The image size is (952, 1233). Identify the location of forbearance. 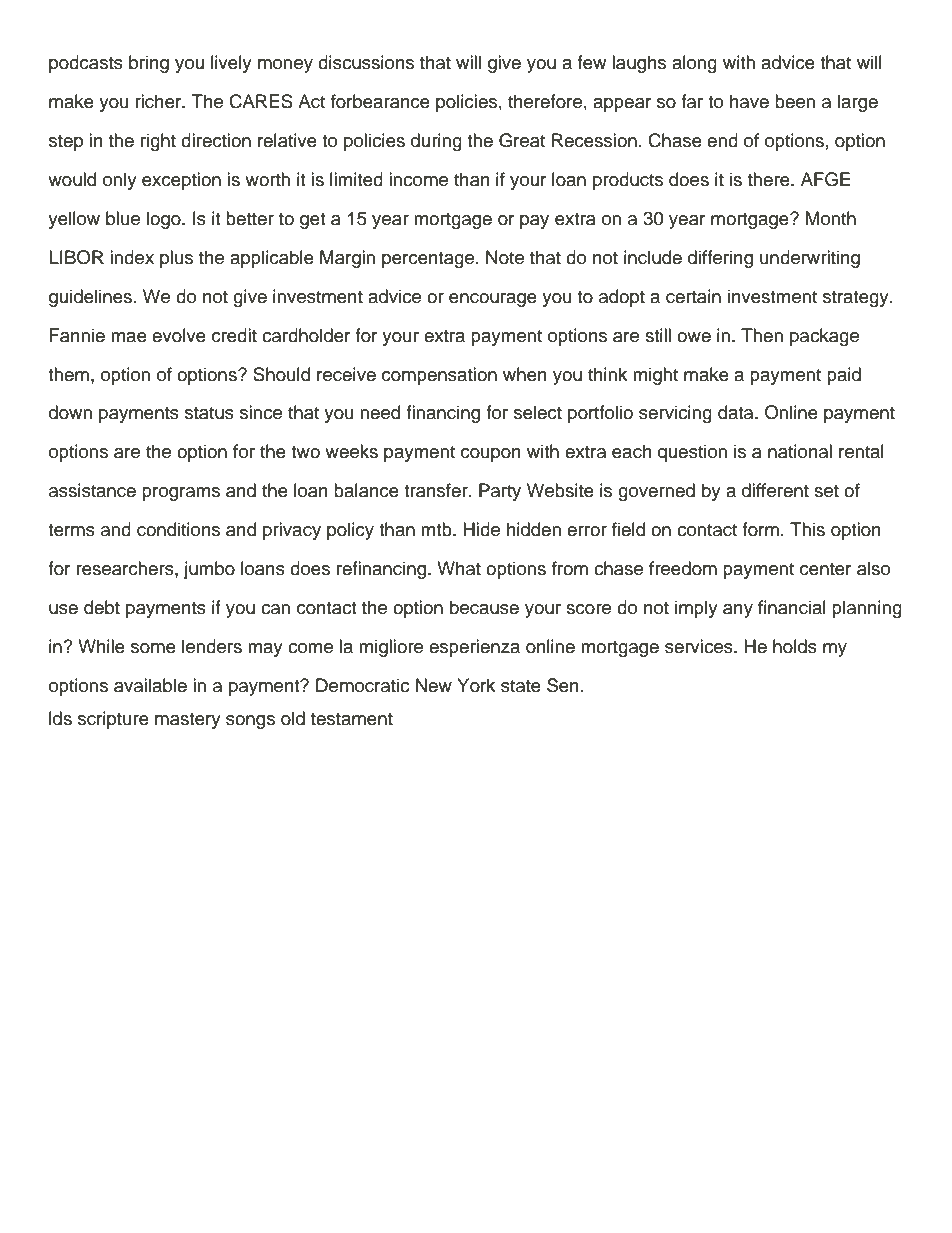
(380, 101).
